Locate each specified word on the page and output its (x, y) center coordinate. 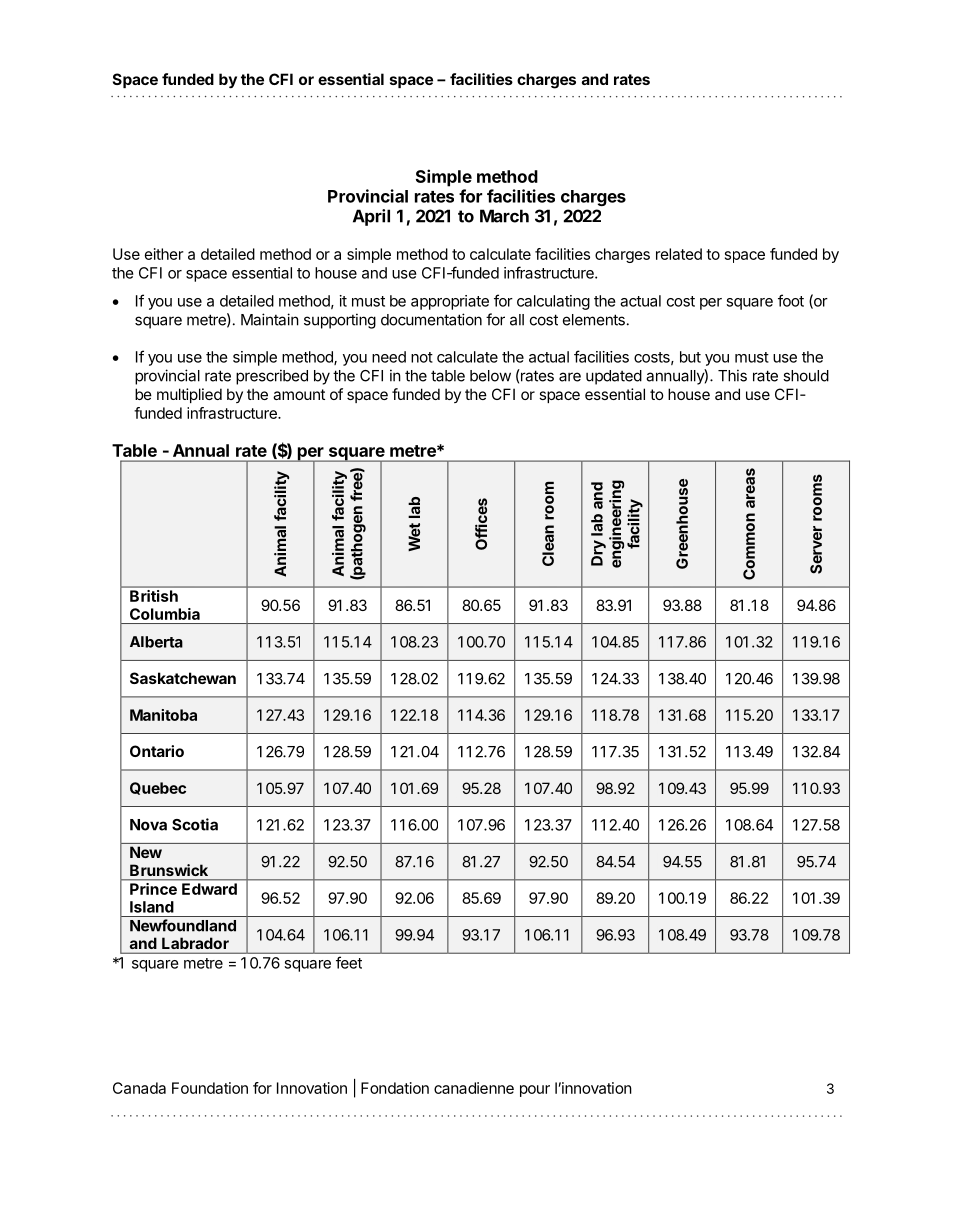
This (732, 375)
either (164, 254)
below (490, 376)
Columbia (165, 614)
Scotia (195, 824)
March (504, 216)
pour (535, 1091)
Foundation (210, 1088)
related (679, 254)
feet (349, 962)
